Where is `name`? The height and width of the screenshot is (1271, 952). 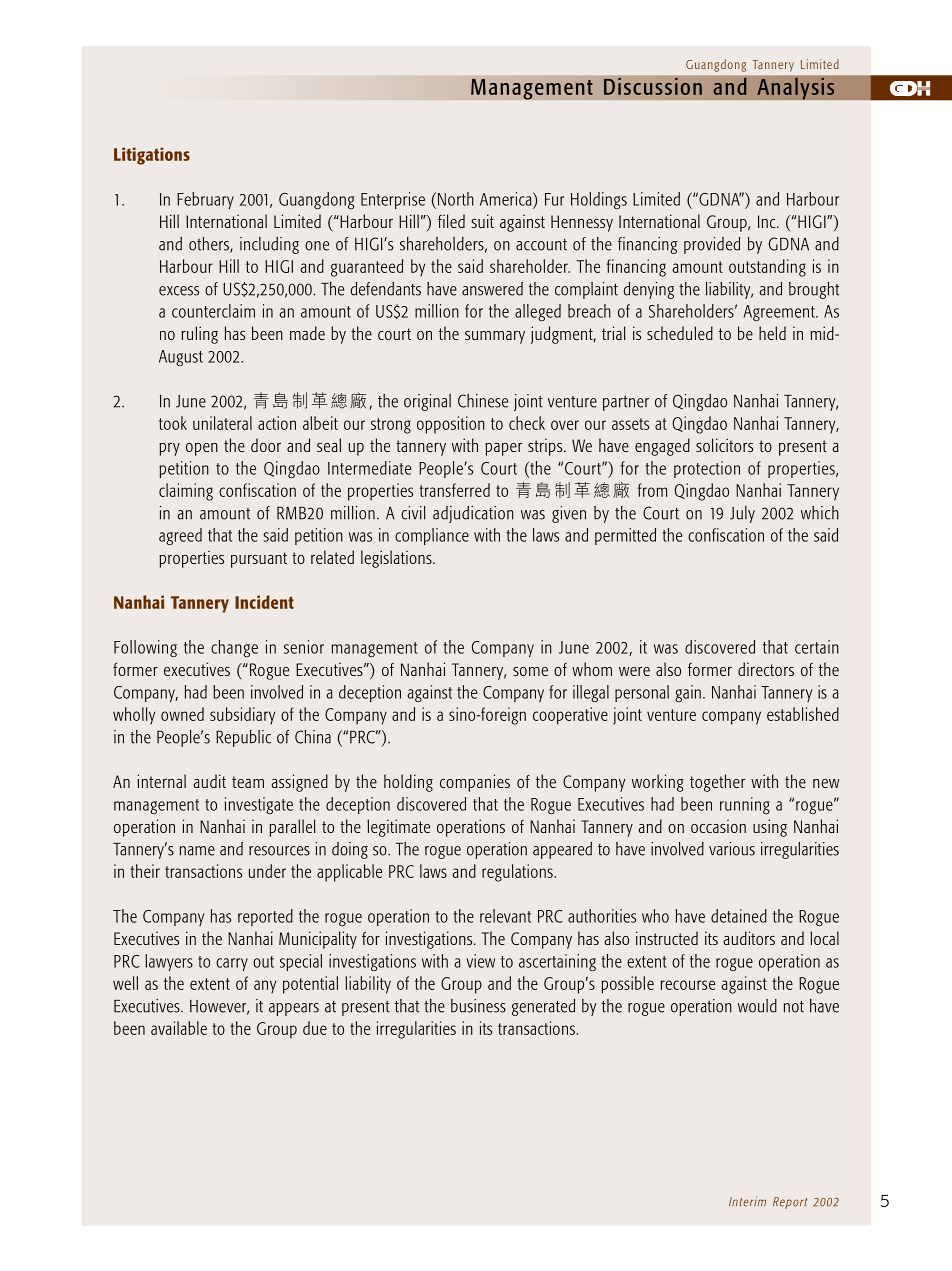 name is located at coordinates (197, 851).
